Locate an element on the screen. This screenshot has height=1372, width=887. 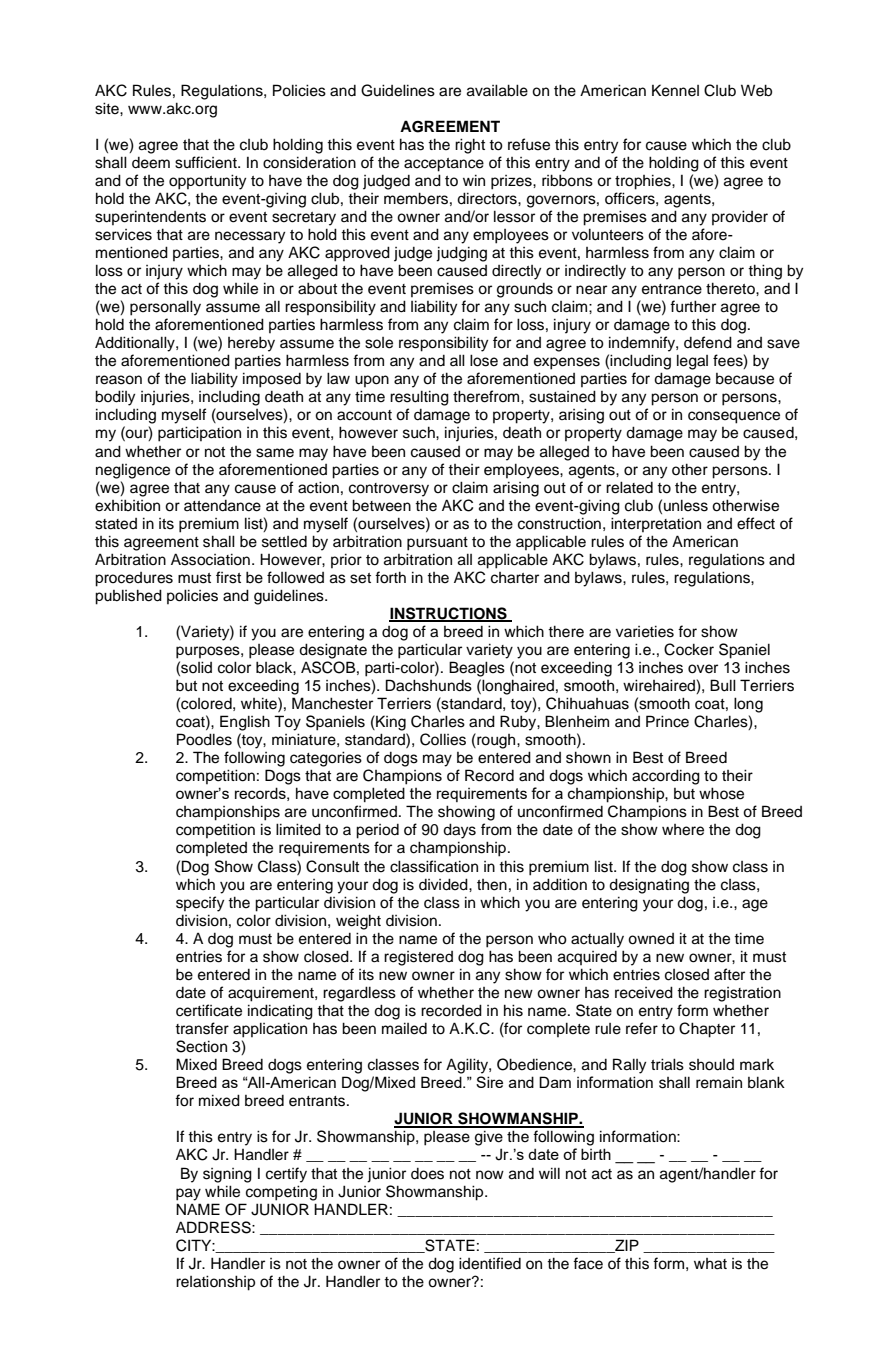
what is located at coordinates (710, 1264).
